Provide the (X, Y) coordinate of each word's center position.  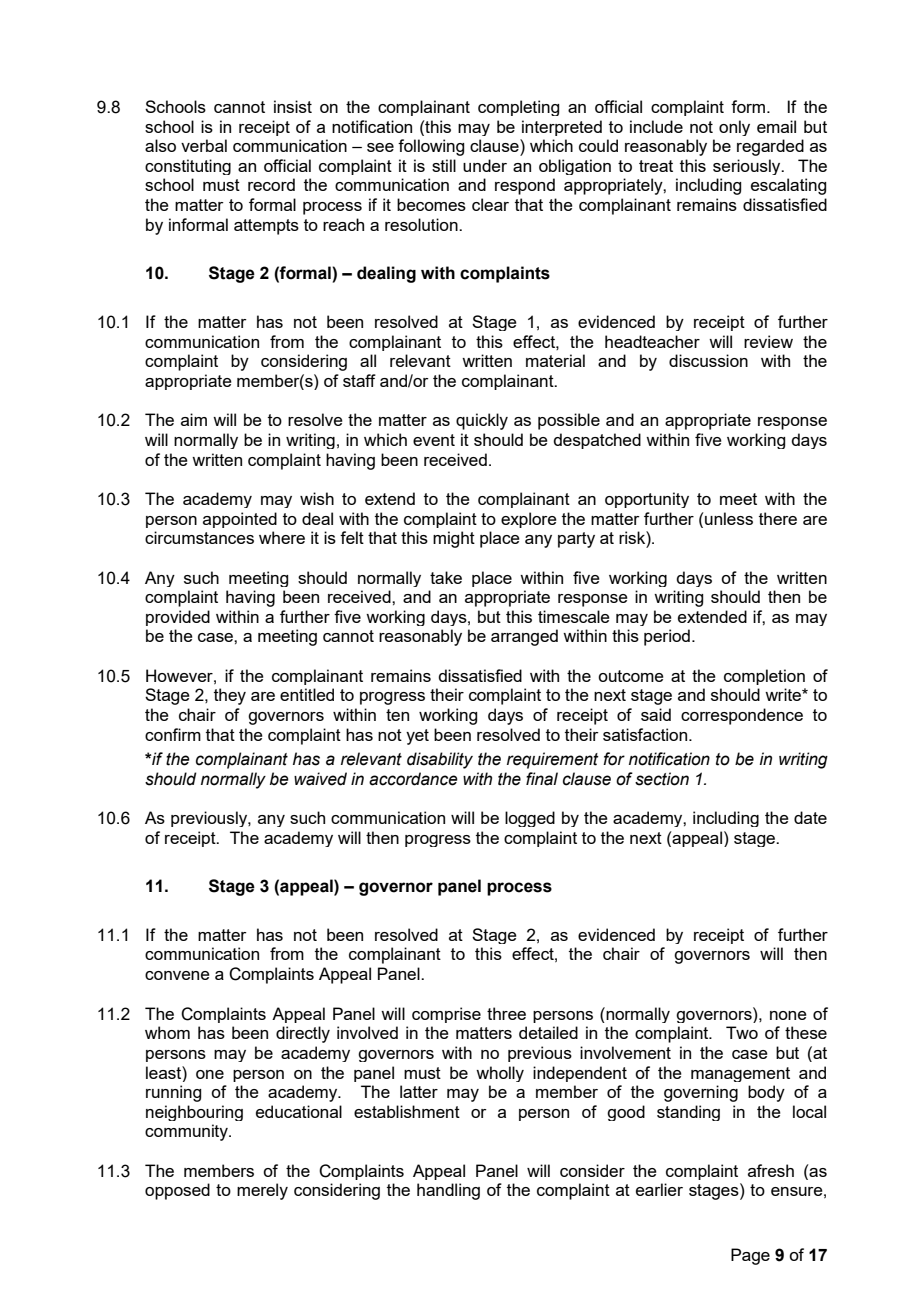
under (485, 165)
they (230, 696)
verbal (204, 145)
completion (764, 677)
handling (448, 1191)
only (734, 128)
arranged (524, 637)
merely (262, 1191)
